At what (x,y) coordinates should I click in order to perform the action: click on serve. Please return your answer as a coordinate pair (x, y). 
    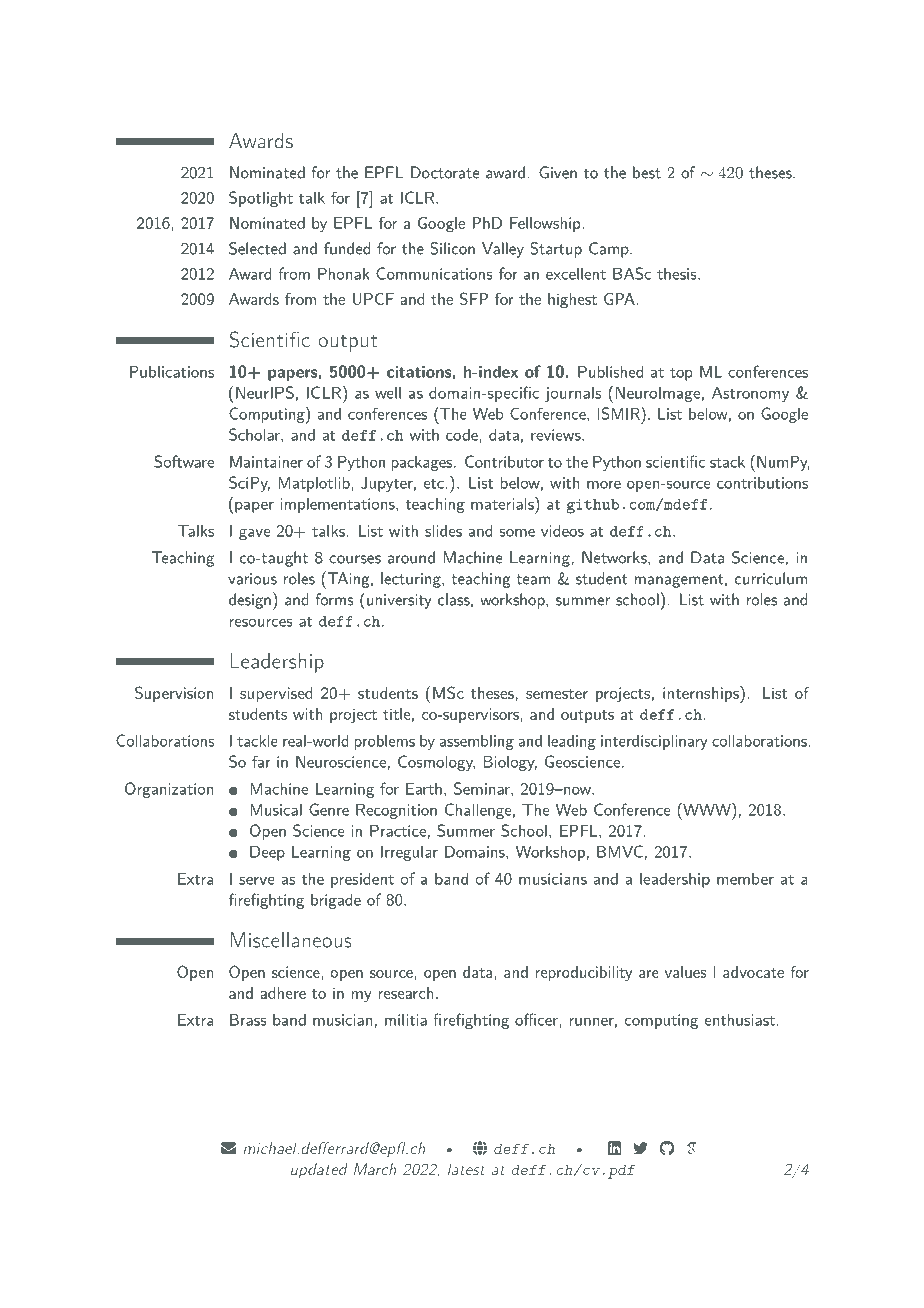
    Looking at the image, I should click on (257, 880).
